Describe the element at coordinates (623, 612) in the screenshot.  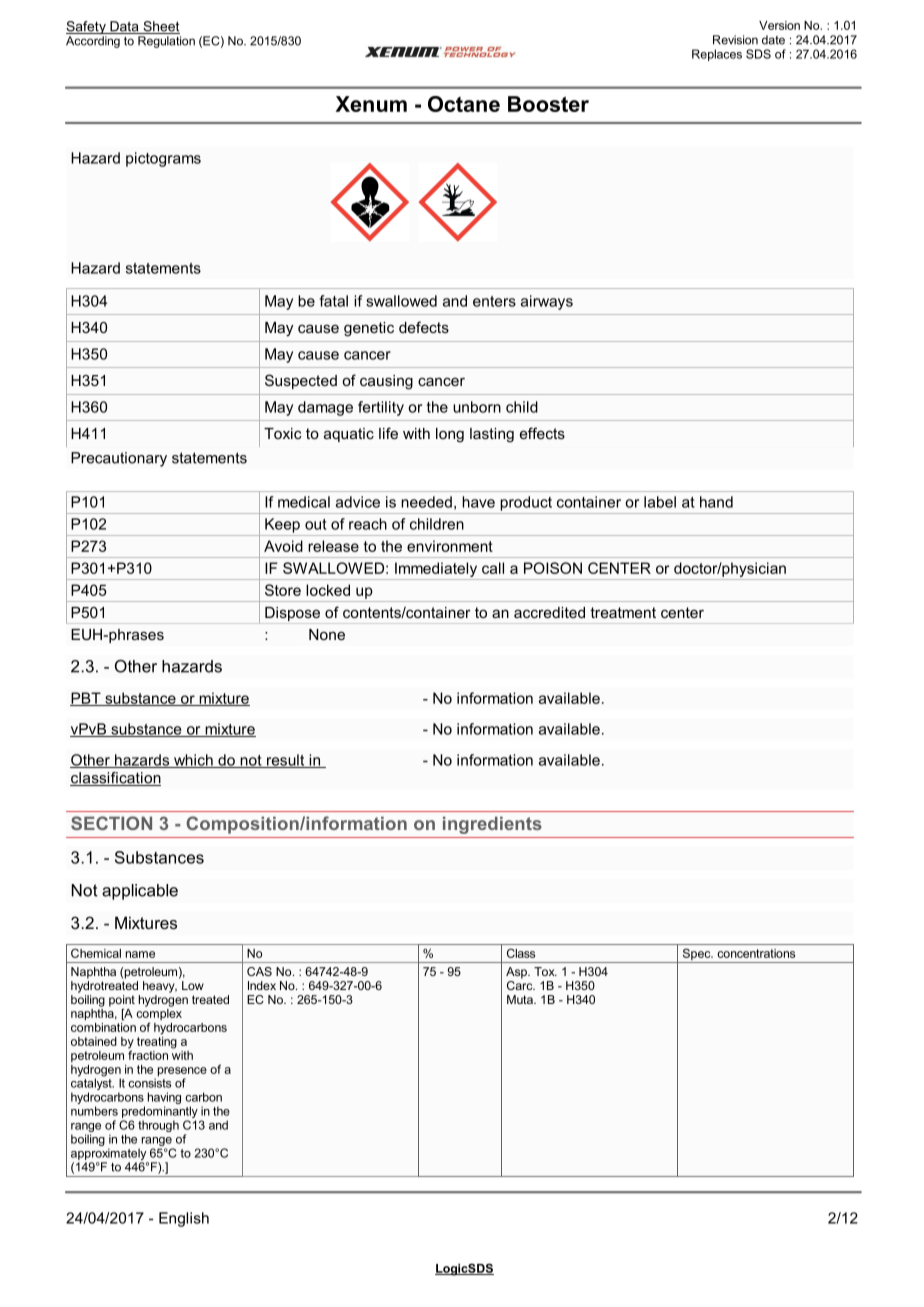
I see `treatment` at that location.
